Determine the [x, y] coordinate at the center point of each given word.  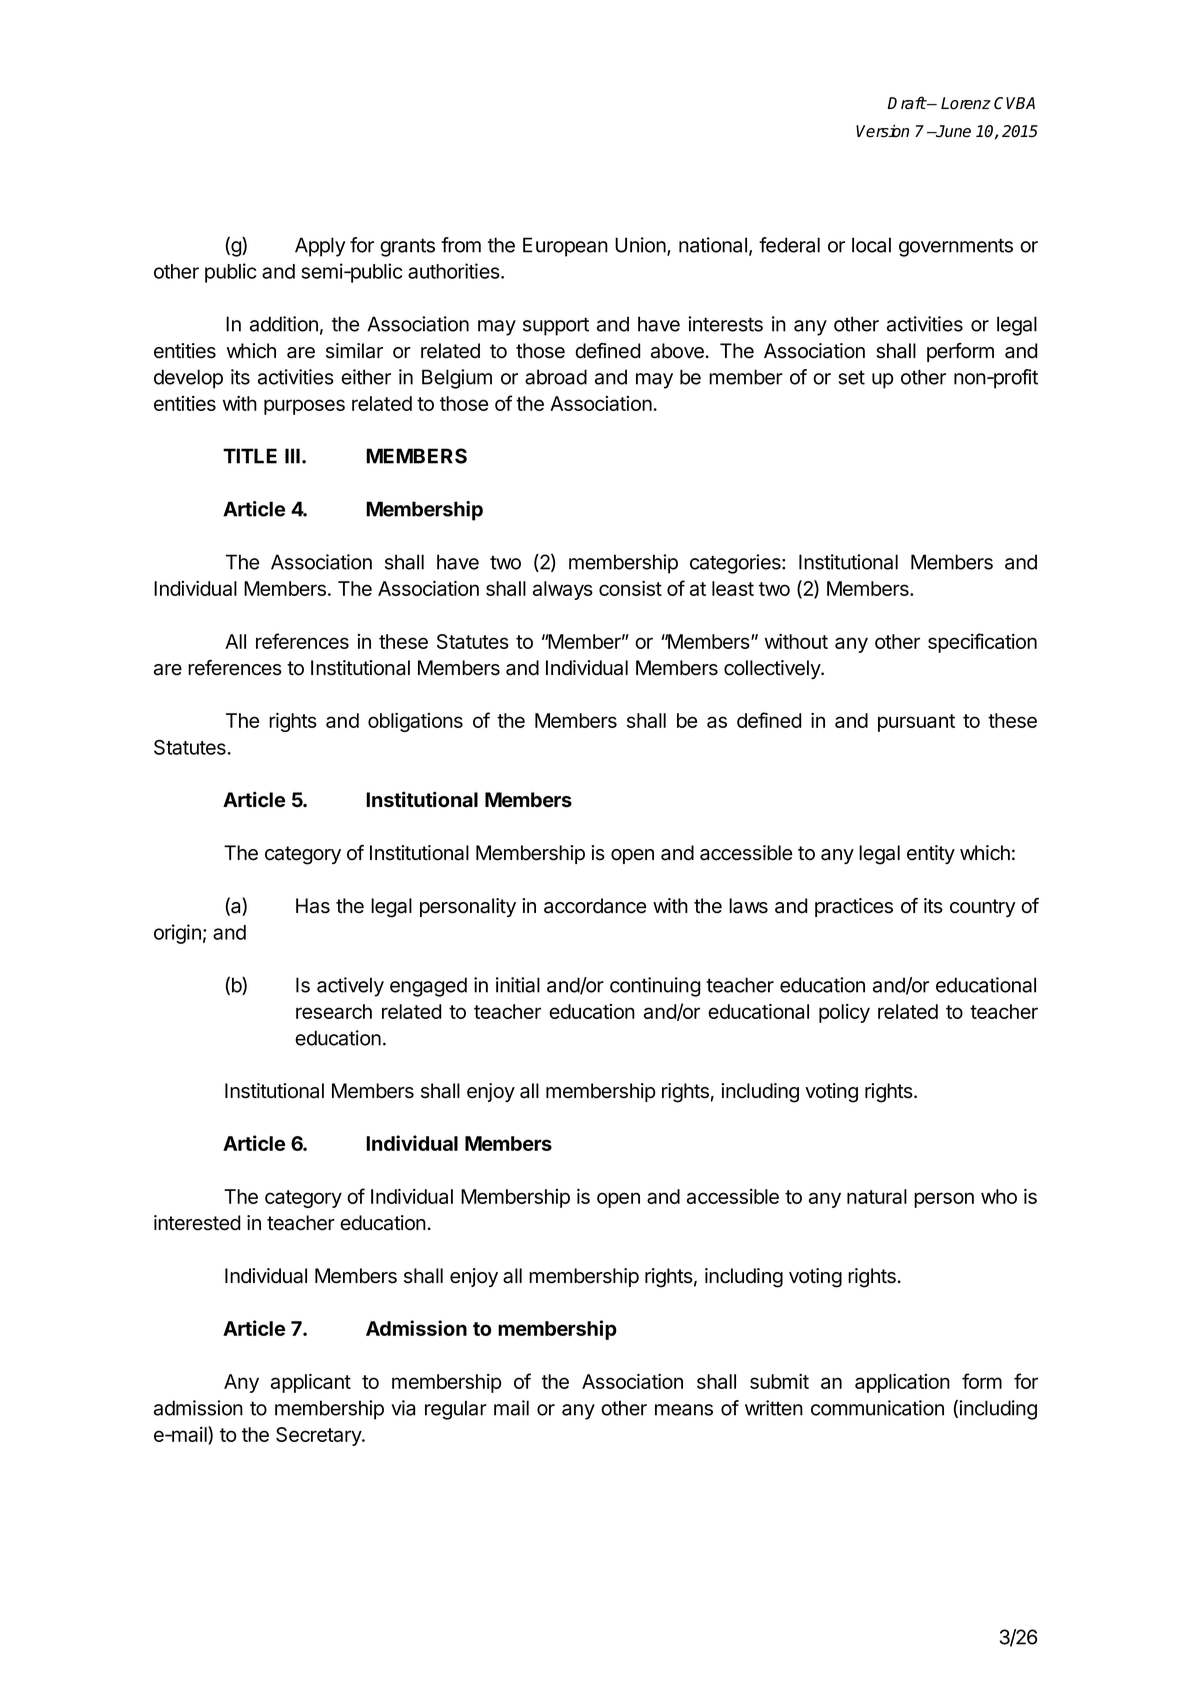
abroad [556, 377]
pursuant [916, 723]
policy [844, 1013]
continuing [655, 987]
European [565, 247]
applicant [311, 1383]
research [334, 1011]
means [684, 1410]
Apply [320, 247]
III [292, 456]
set [852, 377]
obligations [415, 722]
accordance [595, 906]
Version [882, 131]
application [902, 1383]
